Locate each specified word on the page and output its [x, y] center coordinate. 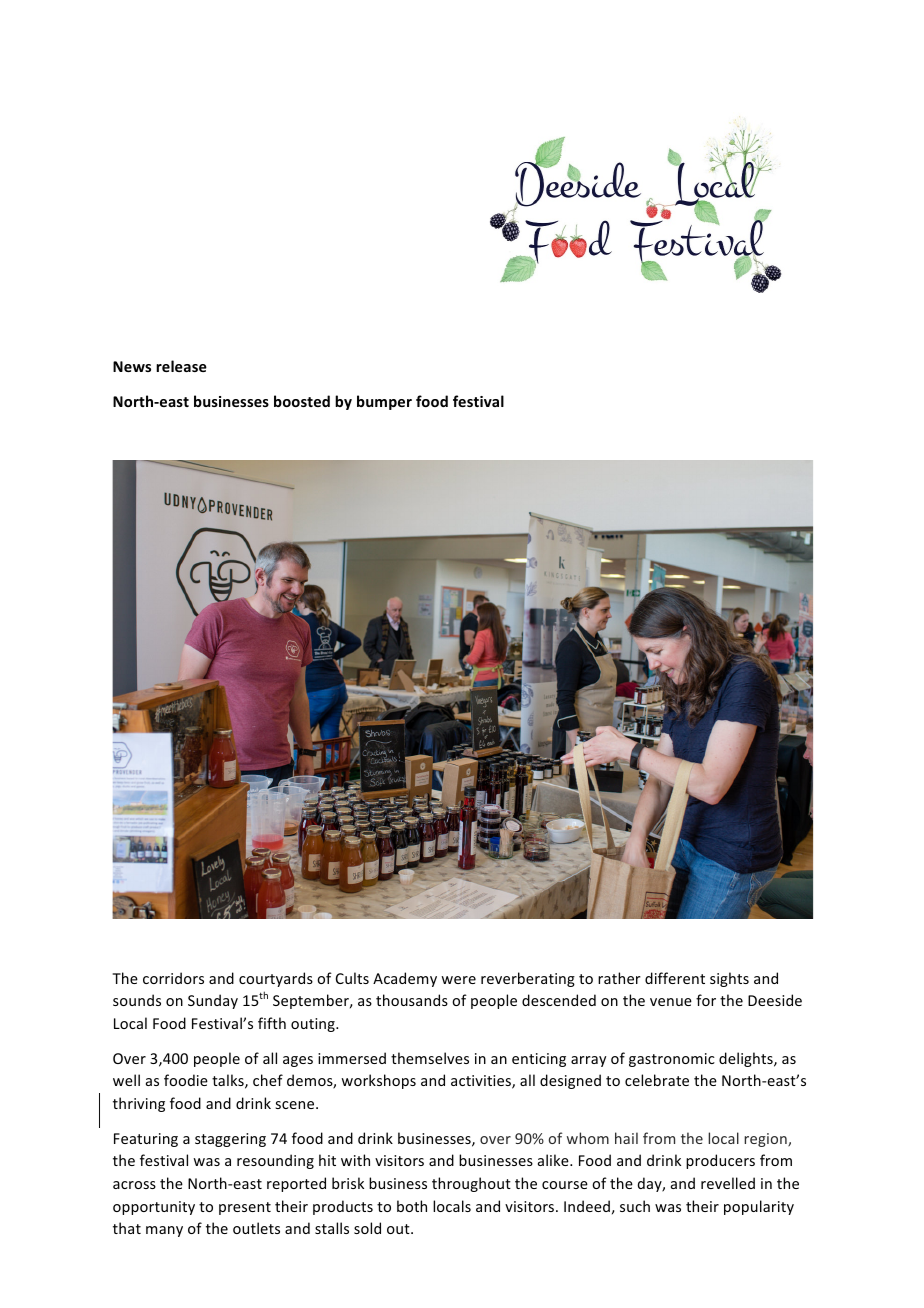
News [132, 366]
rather [619, 978]
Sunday [213, 1001]
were [458, 980]
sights [729, 979]
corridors [173, 978]
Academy [405, 979]
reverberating [528, 979]
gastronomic [672, 1060]
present [245, 1208]
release [181, 366]
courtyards [276, 979]
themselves [430, 1058]
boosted [302, 401]
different [675, 978]
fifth [272, 1023]
